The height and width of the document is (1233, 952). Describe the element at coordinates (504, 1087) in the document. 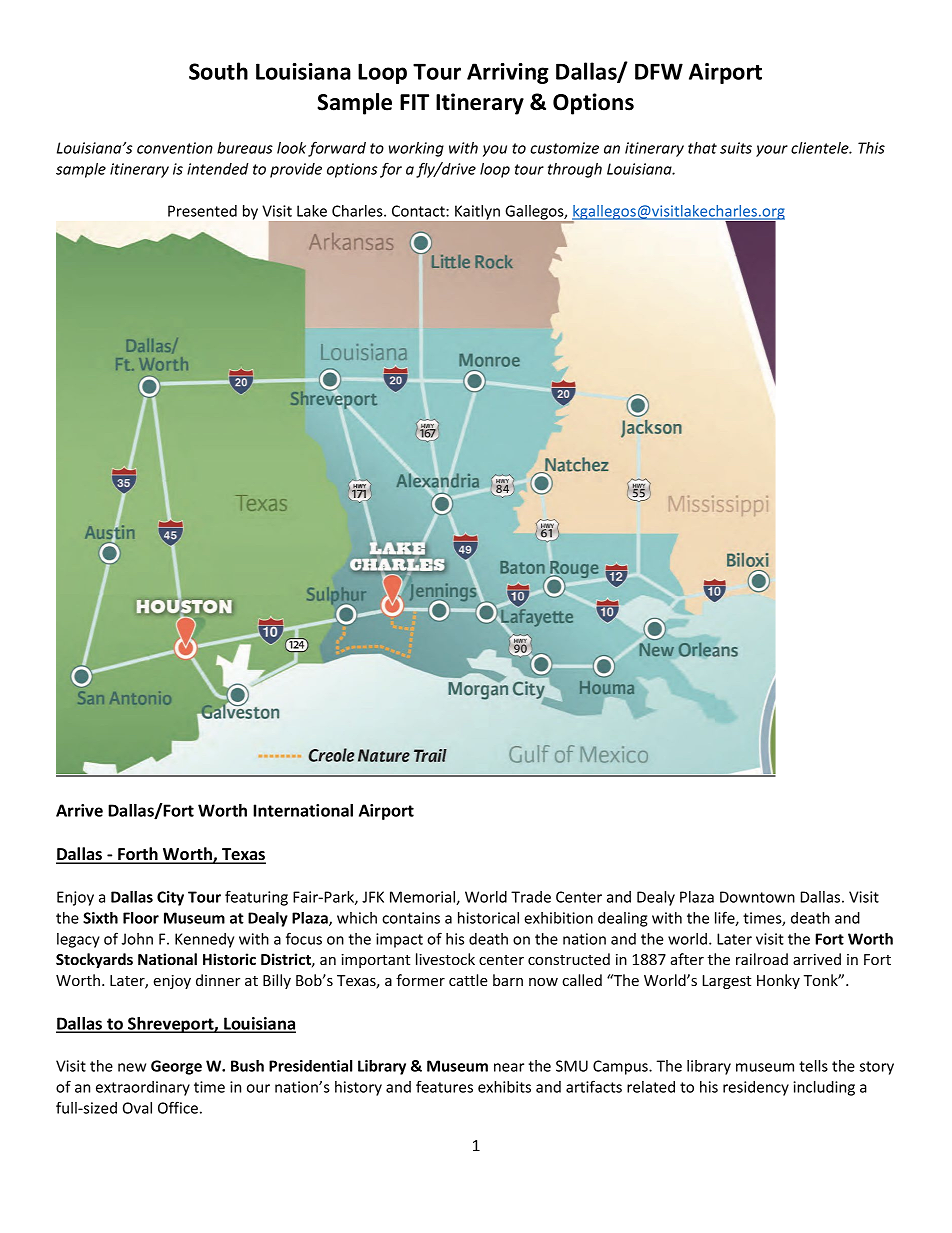

I see `exhibits` at that location.
